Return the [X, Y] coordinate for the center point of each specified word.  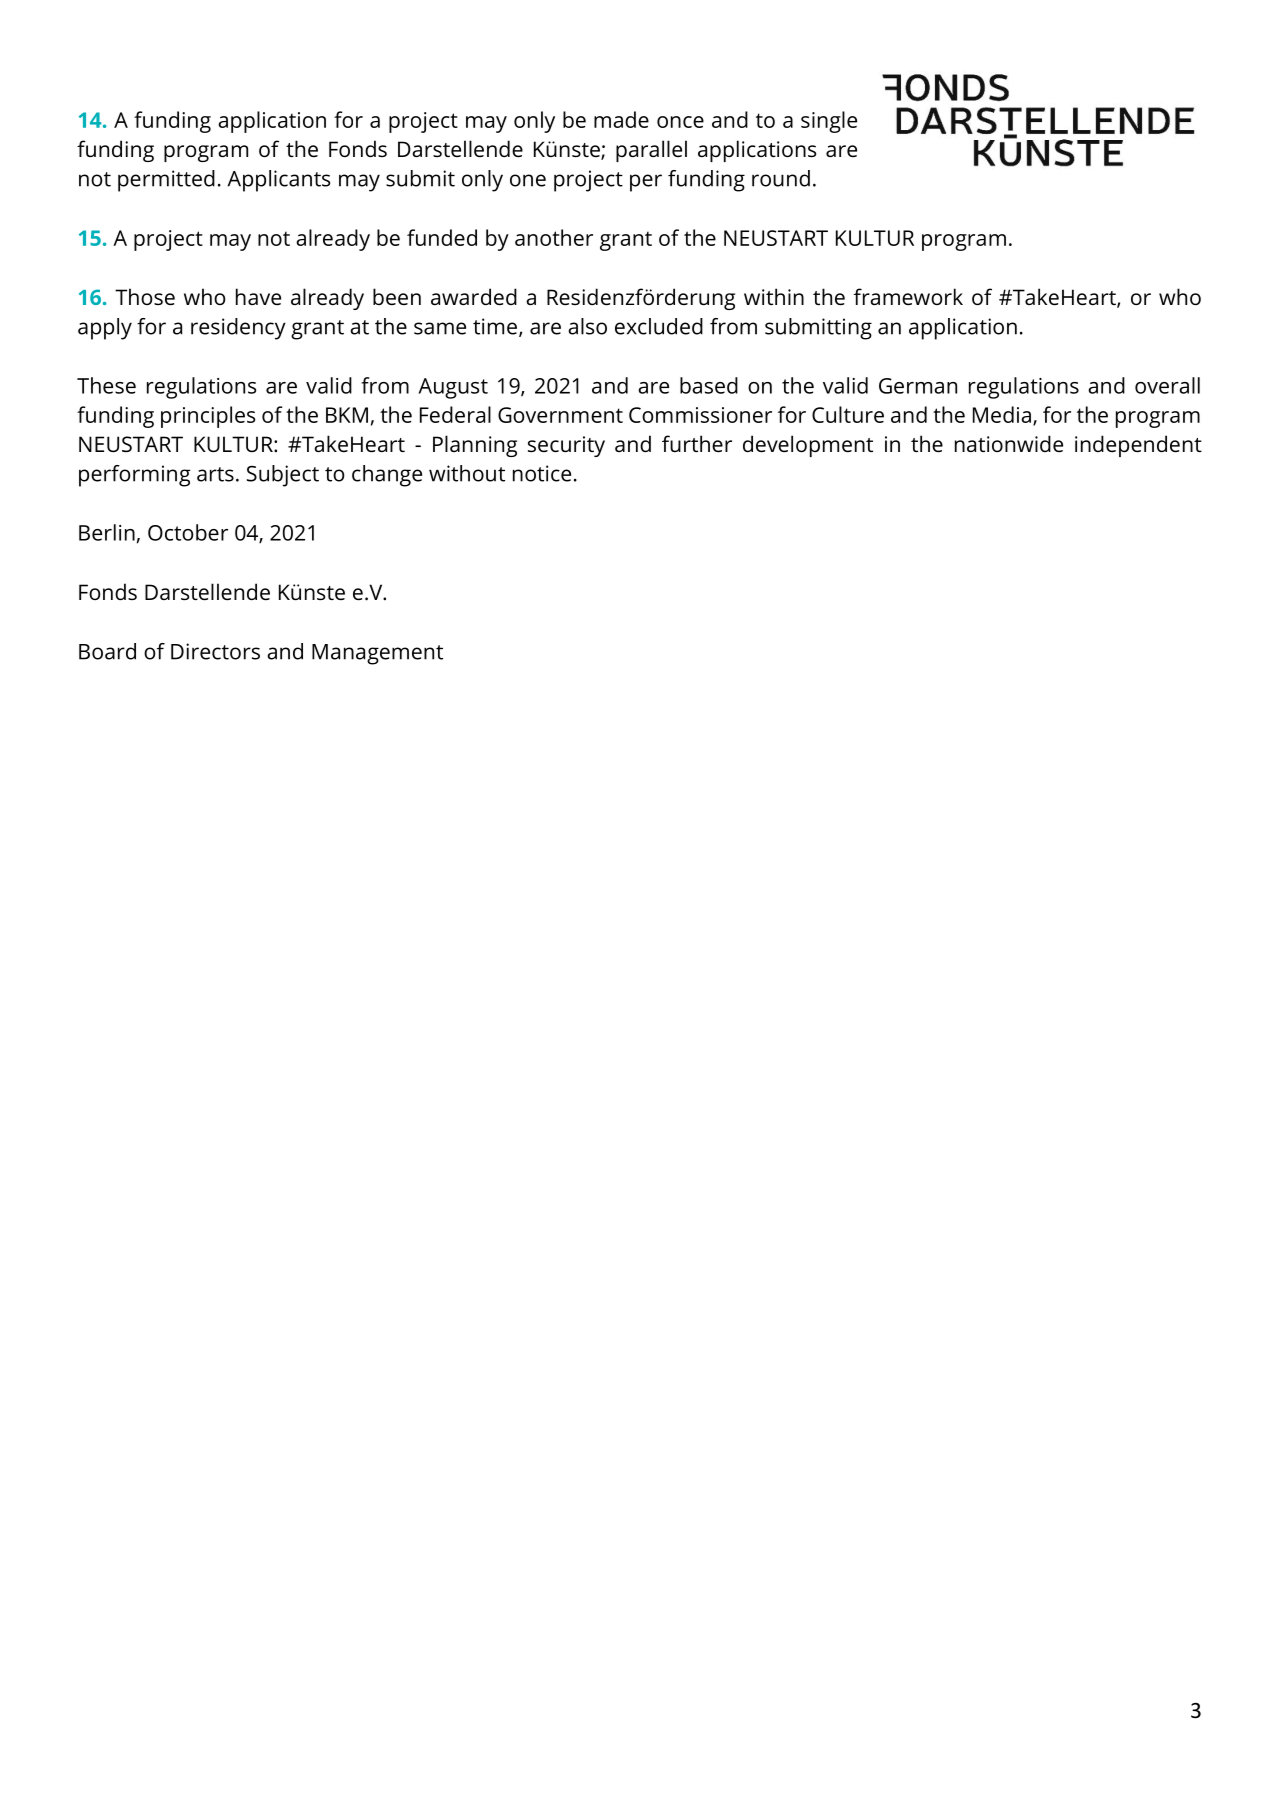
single [829, 122]
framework [908, 296]
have [258, 296]
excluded [659, 326]
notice [542, 473]
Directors [215, 651]
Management [377, 654]
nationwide [1009, 443]
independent [1138, 446]
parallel [651, 151]
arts [215, 474]
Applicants [278, 181]
